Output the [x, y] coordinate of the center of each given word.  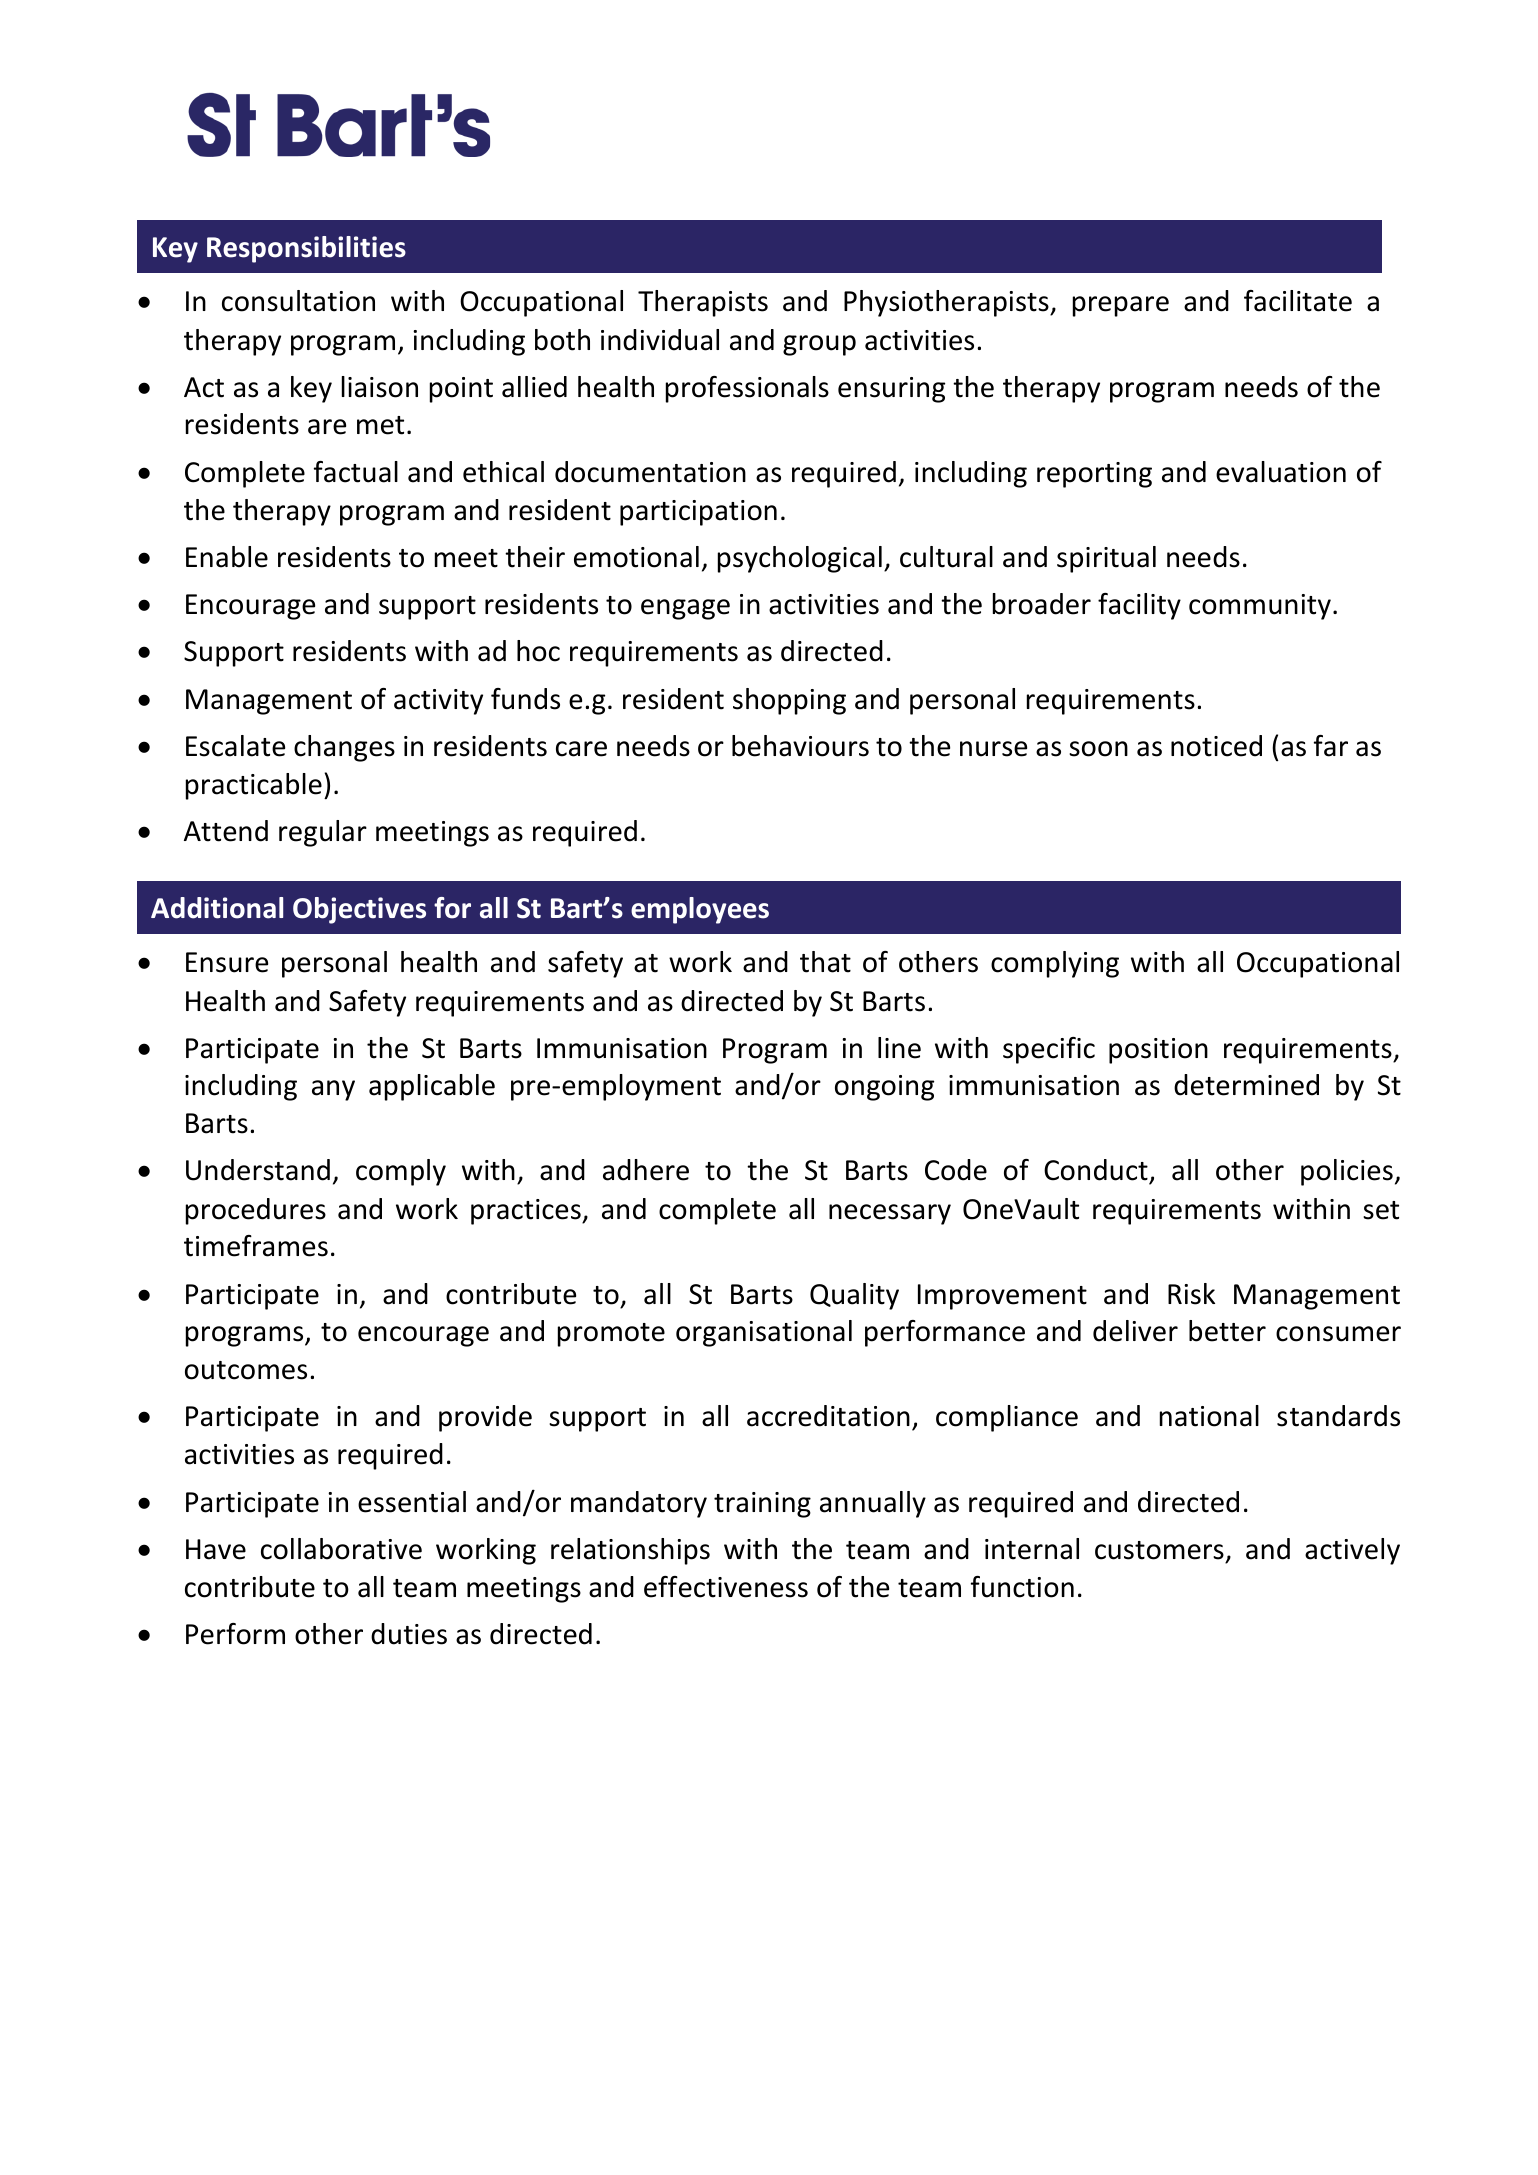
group [819, 345]
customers [1159, 1550]
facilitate [1298, 301]
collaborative [341, 1549]
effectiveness [726, 1587]
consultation [298, 301]
